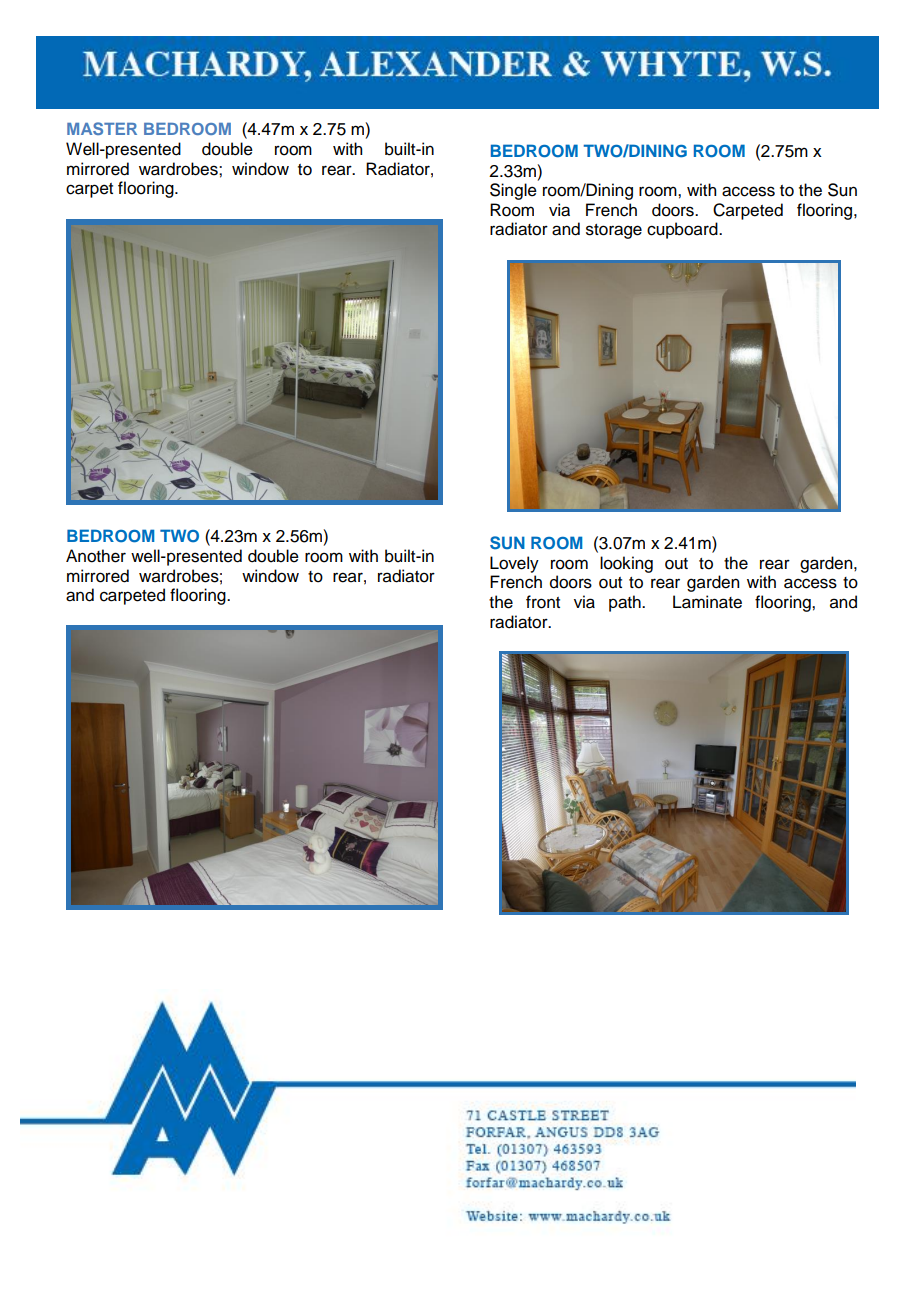 The height and width of the page is (1308, 924). Describe the element at coordinates (513, 191) in the page. I see `Single` at that location.
